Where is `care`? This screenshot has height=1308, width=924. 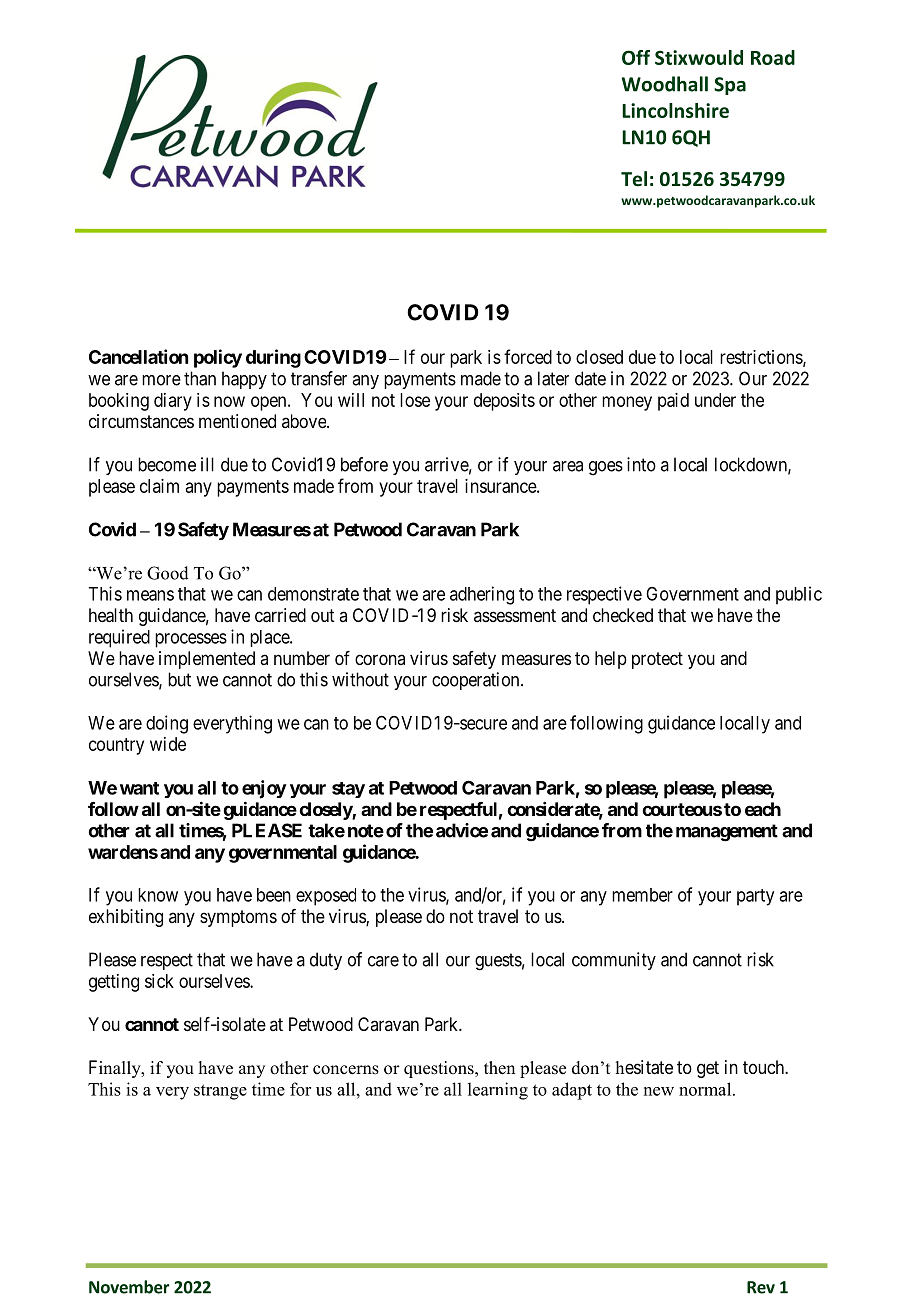 care is located at coordinates (383, 961).
